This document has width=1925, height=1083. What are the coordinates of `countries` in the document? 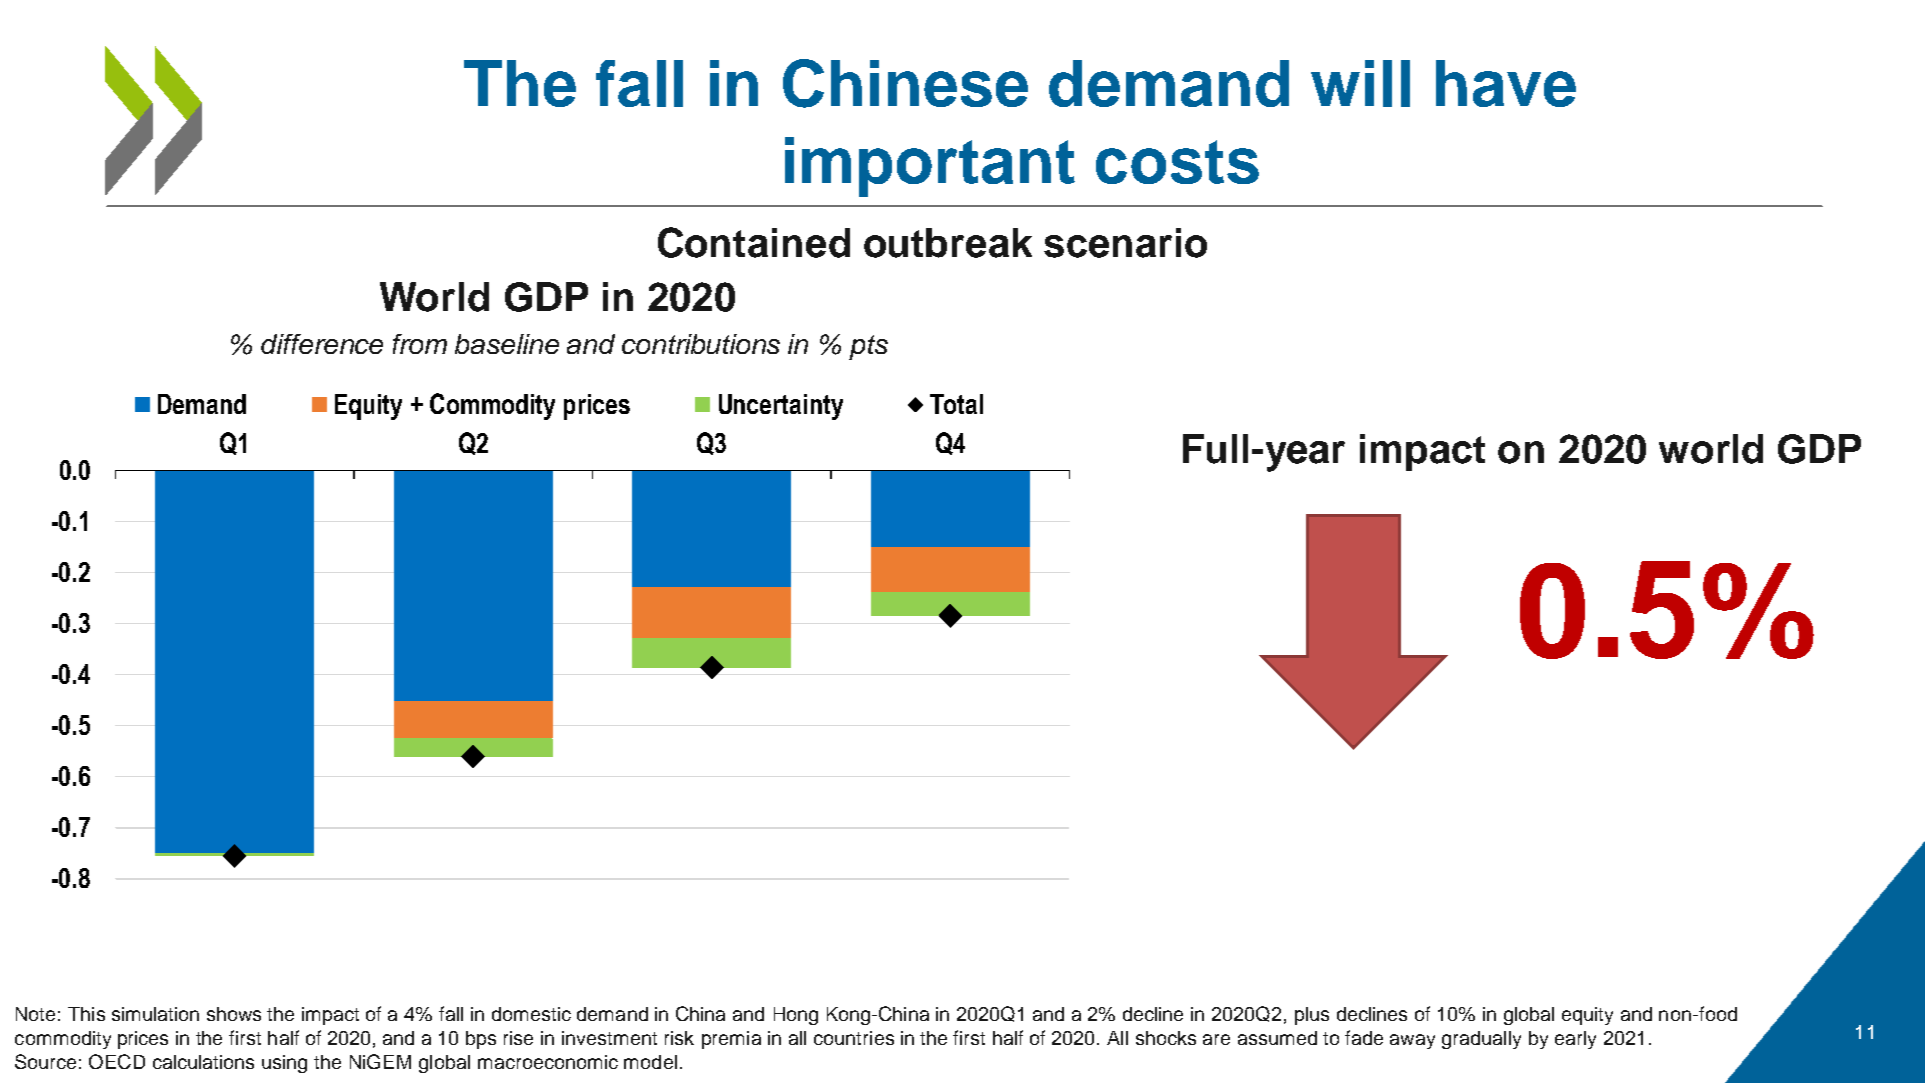 It's located at (854, 1038).
